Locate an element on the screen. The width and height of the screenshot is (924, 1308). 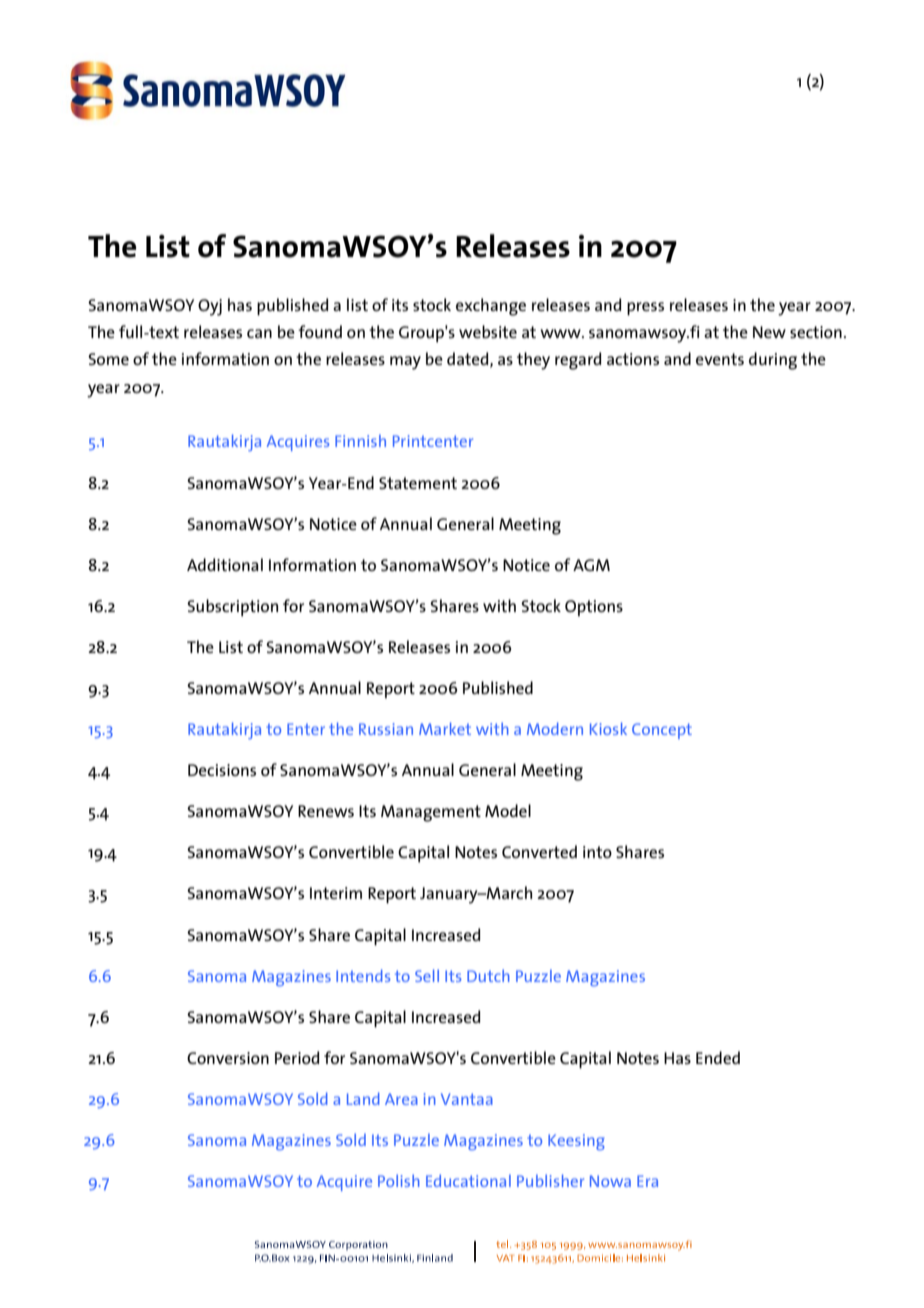
Educational is located at coordinates (468, 1180).
